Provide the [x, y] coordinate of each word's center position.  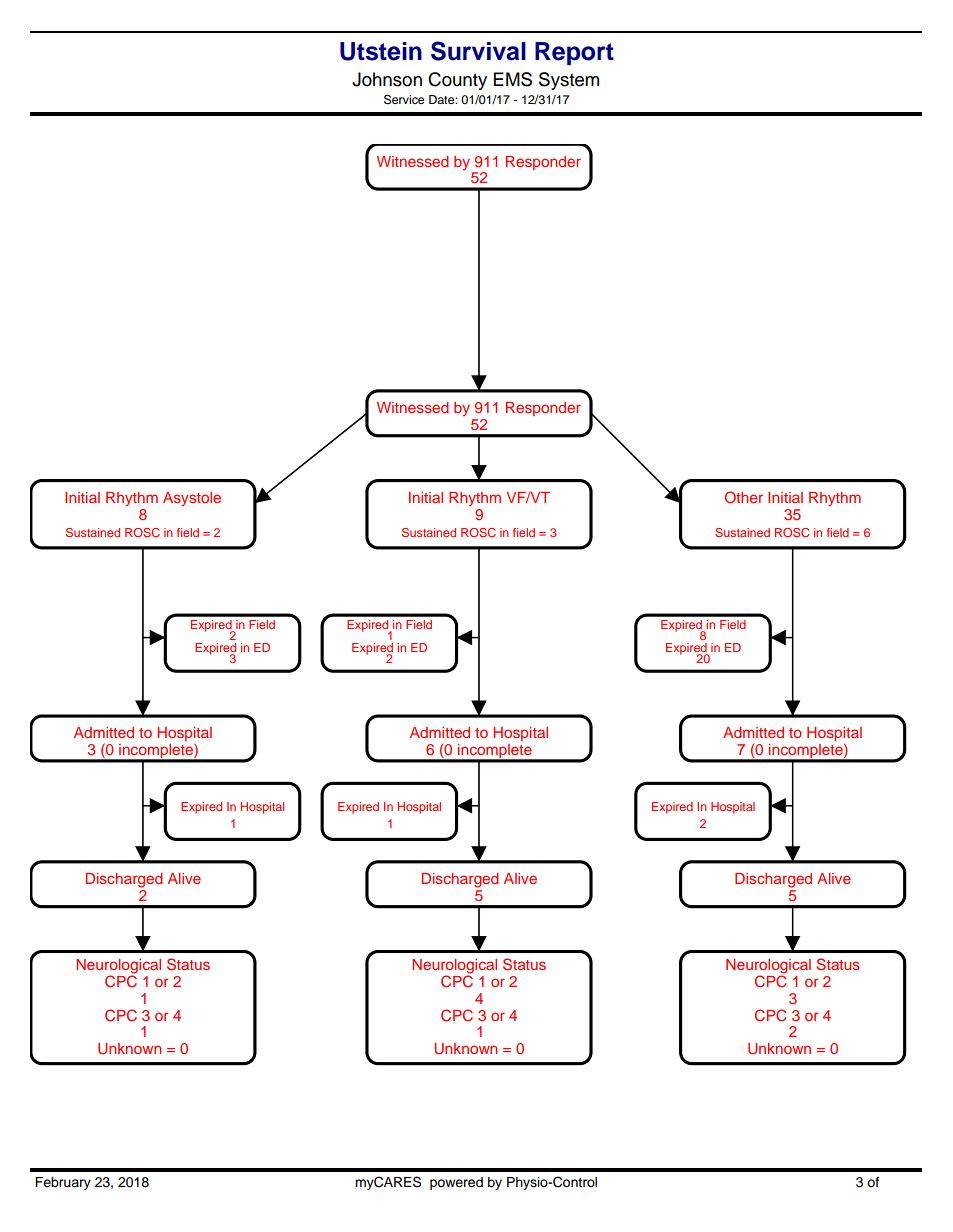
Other [744, 497]
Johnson [387, 79]
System [569, 81]
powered [456, 1183]
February [63, 1183]
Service [404, 100]
